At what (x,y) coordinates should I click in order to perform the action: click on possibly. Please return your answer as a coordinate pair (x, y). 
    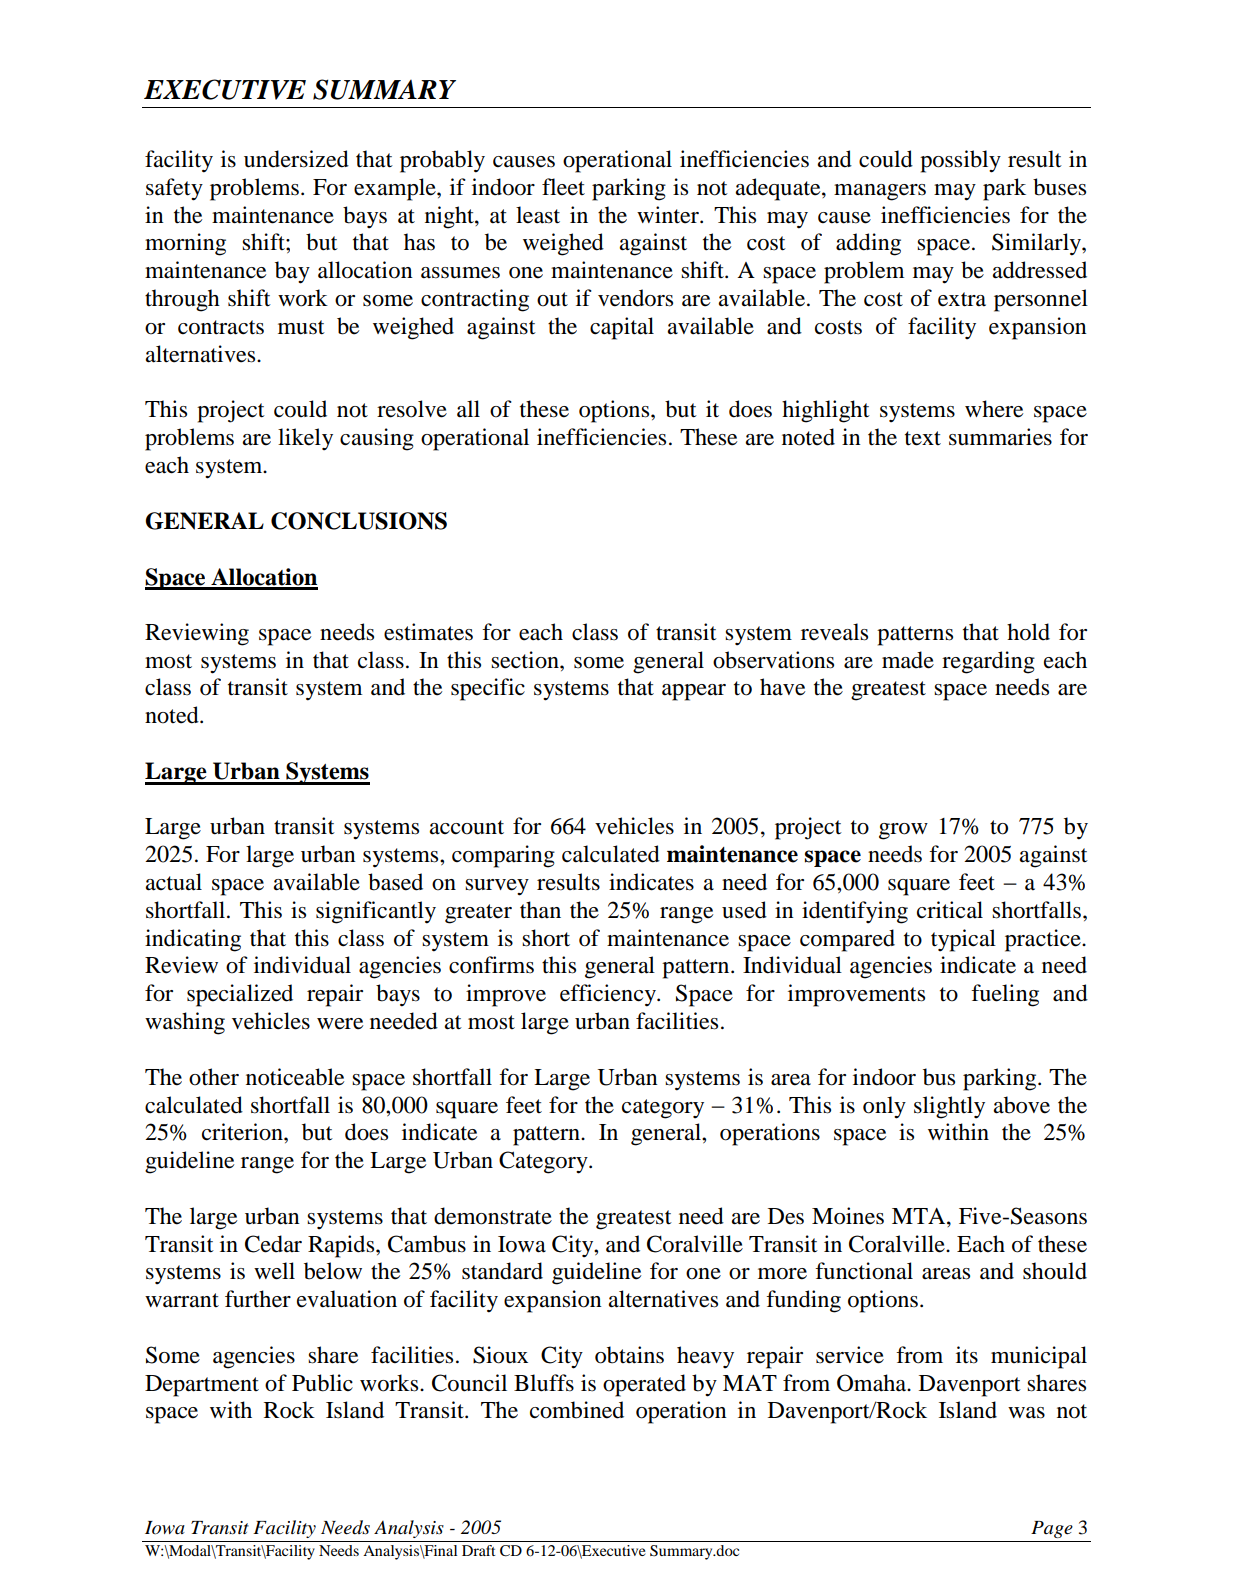
    Looking at the image, I should click on (960, 161).
